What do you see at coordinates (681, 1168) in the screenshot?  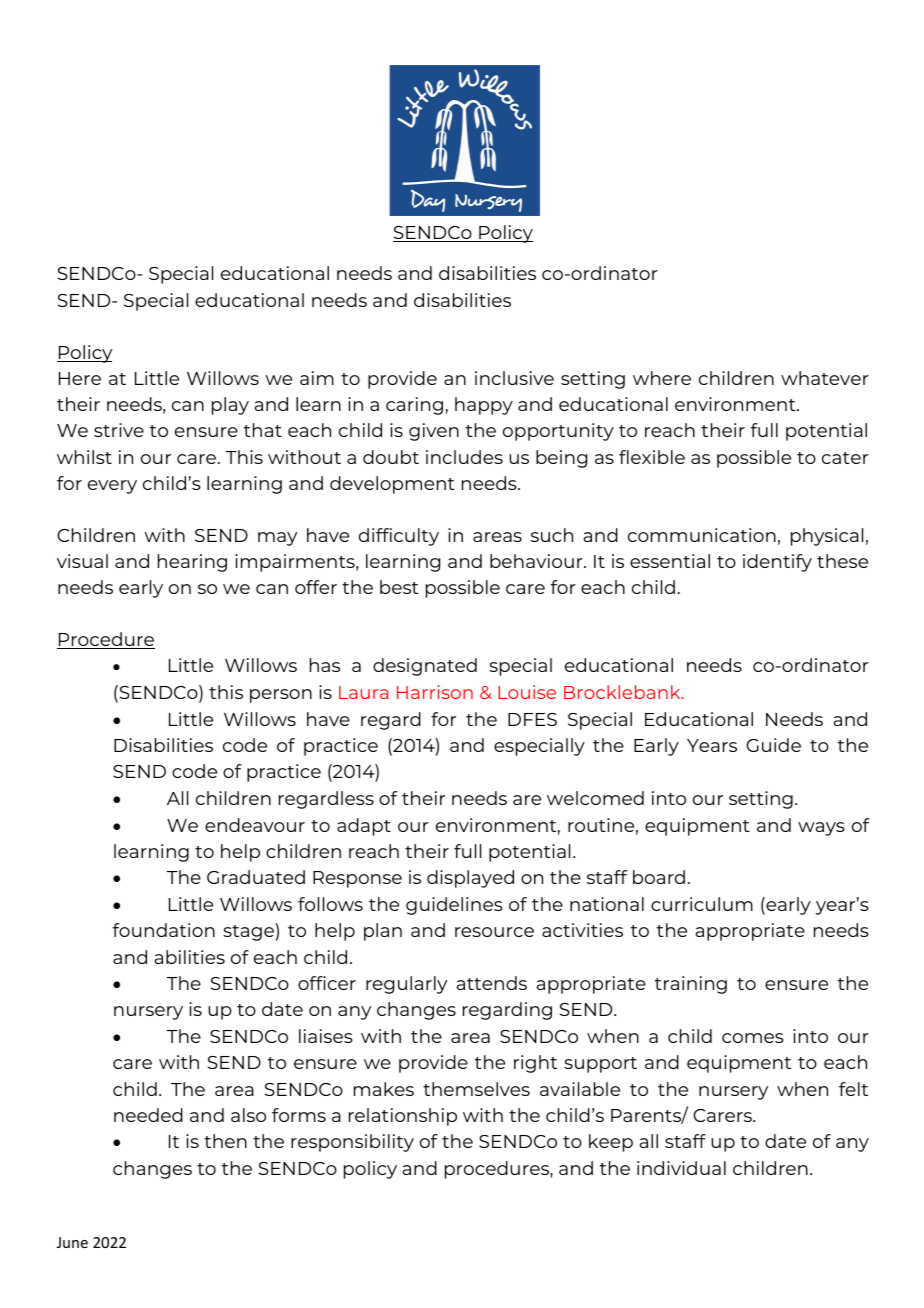 I see `individual` at bounding box center [681, 1168].
